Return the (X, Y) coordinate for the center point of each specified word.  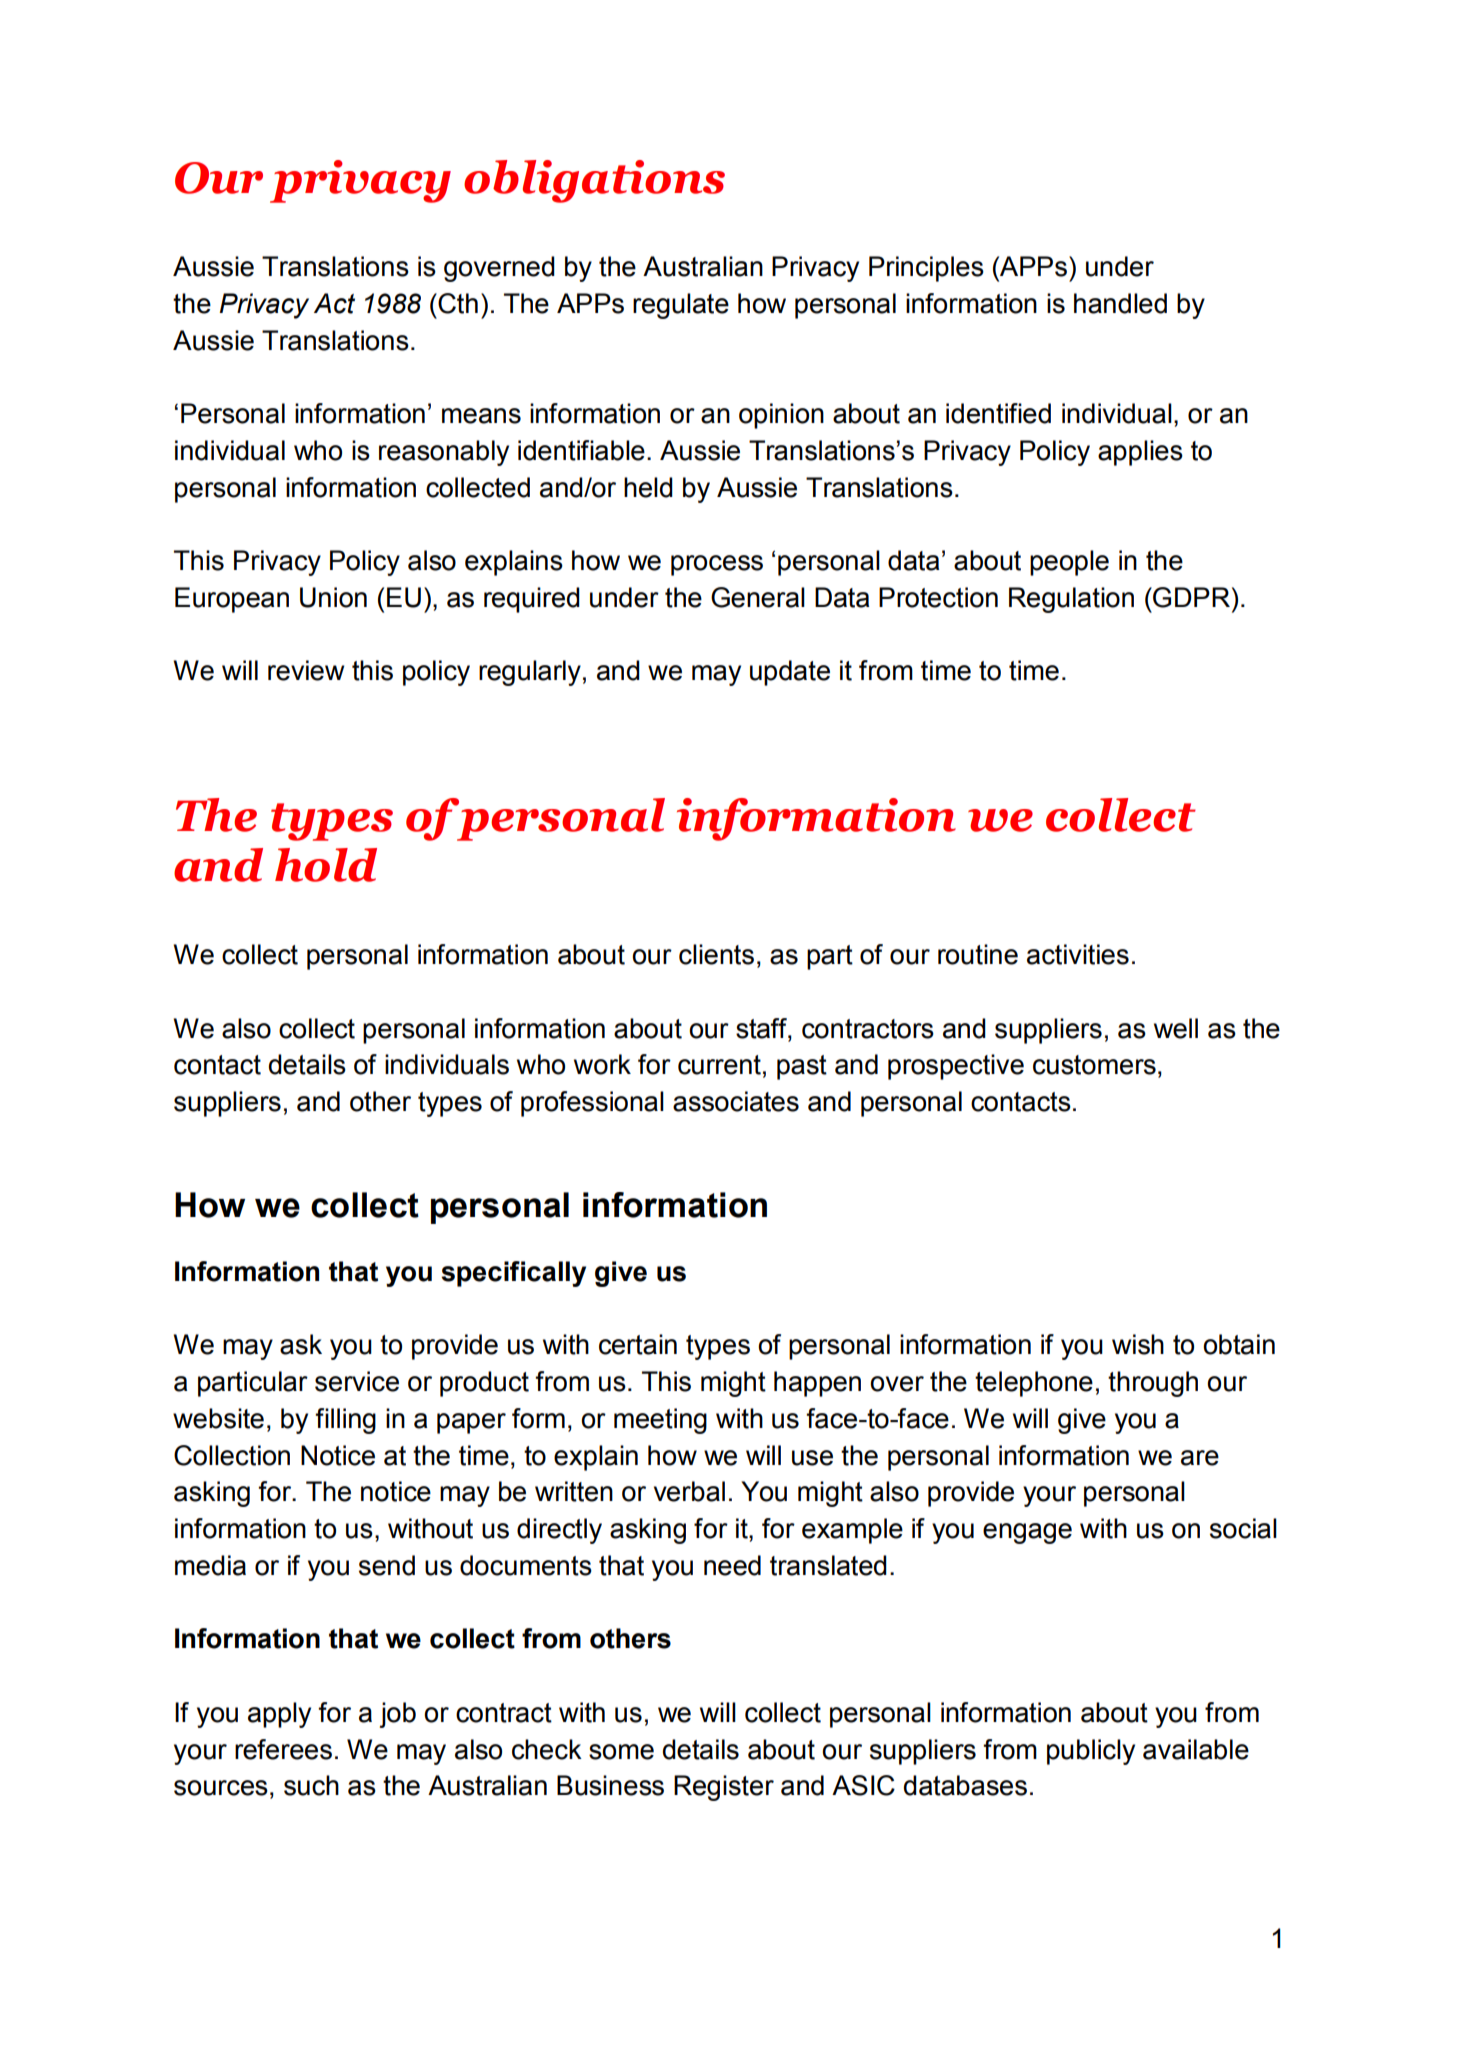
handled (1120, 303)
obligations (594, 181)
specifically (513, 1274)
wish (1138, 1344)
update (790, 673)
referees (283, 1749)
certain (638, 1344)
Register (724, 1788)
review (306, 670)
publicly (1091, 1752)
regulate (681, 306)
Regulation (1071, 600)
